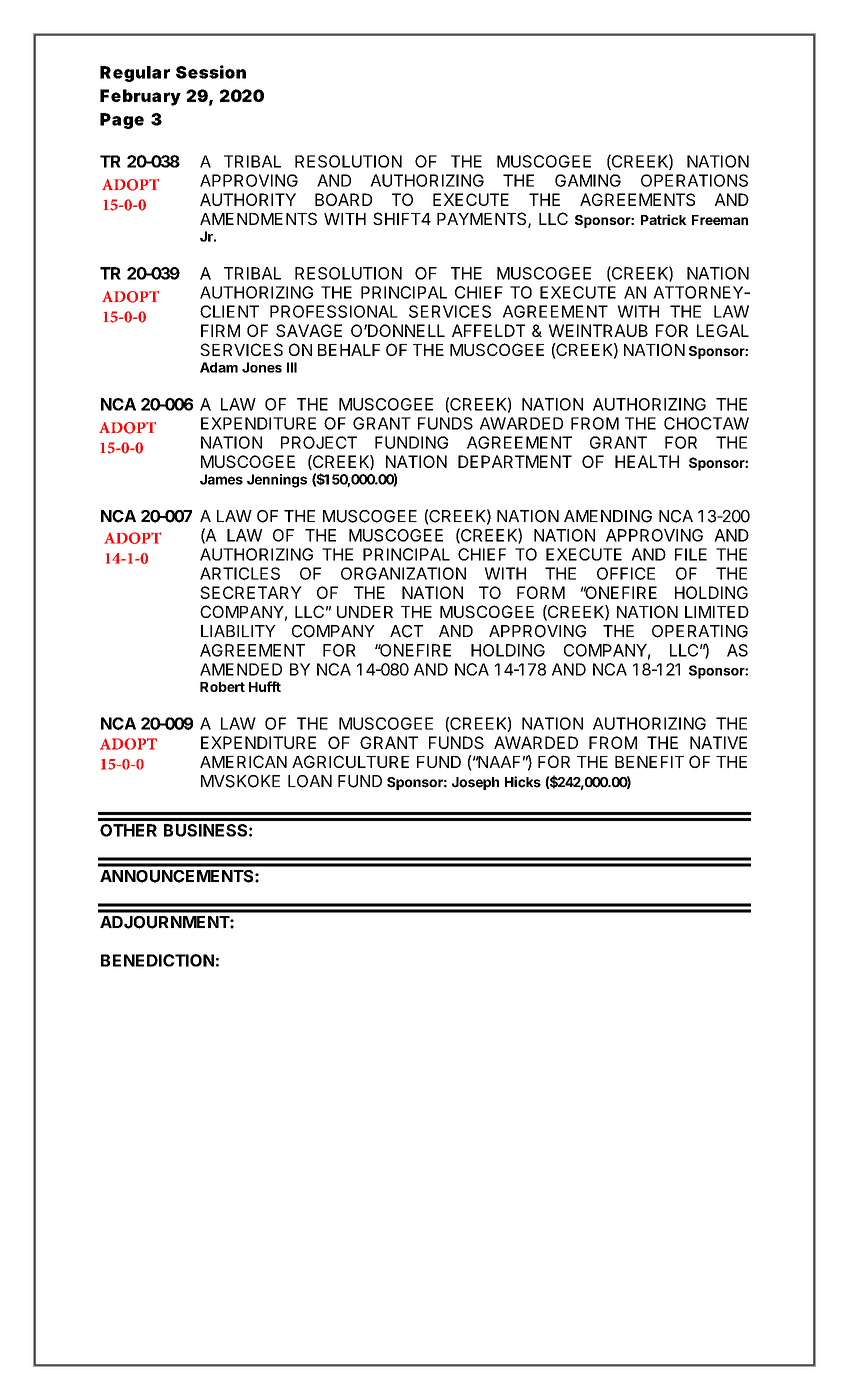  What do you see at coordinates (403, 573) in the image?
I see `ORGANIZATION` at bounding box center [403, 573].
